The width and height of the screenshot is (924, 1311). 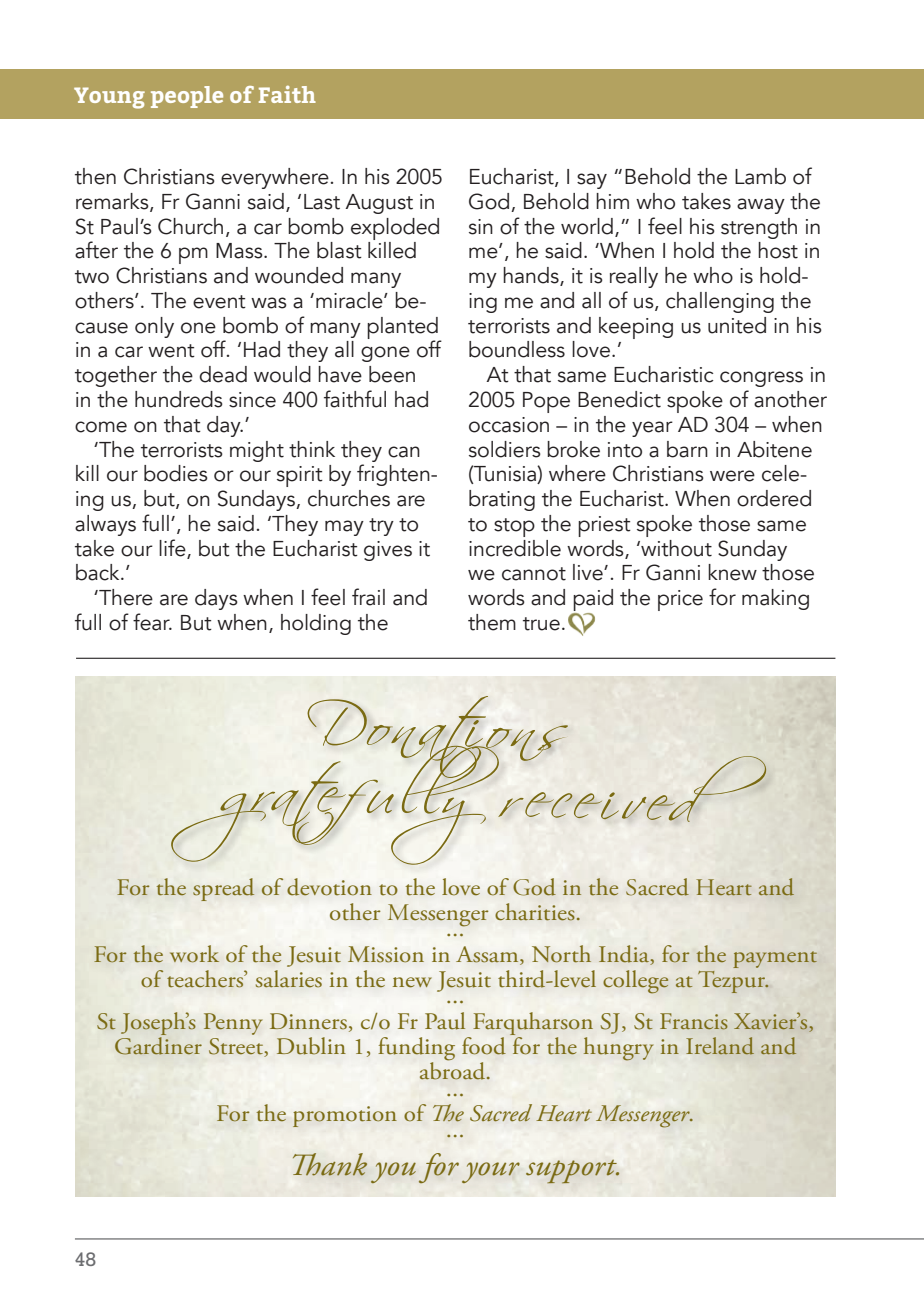 I want to click on spread, so click(x=223, y=889).
